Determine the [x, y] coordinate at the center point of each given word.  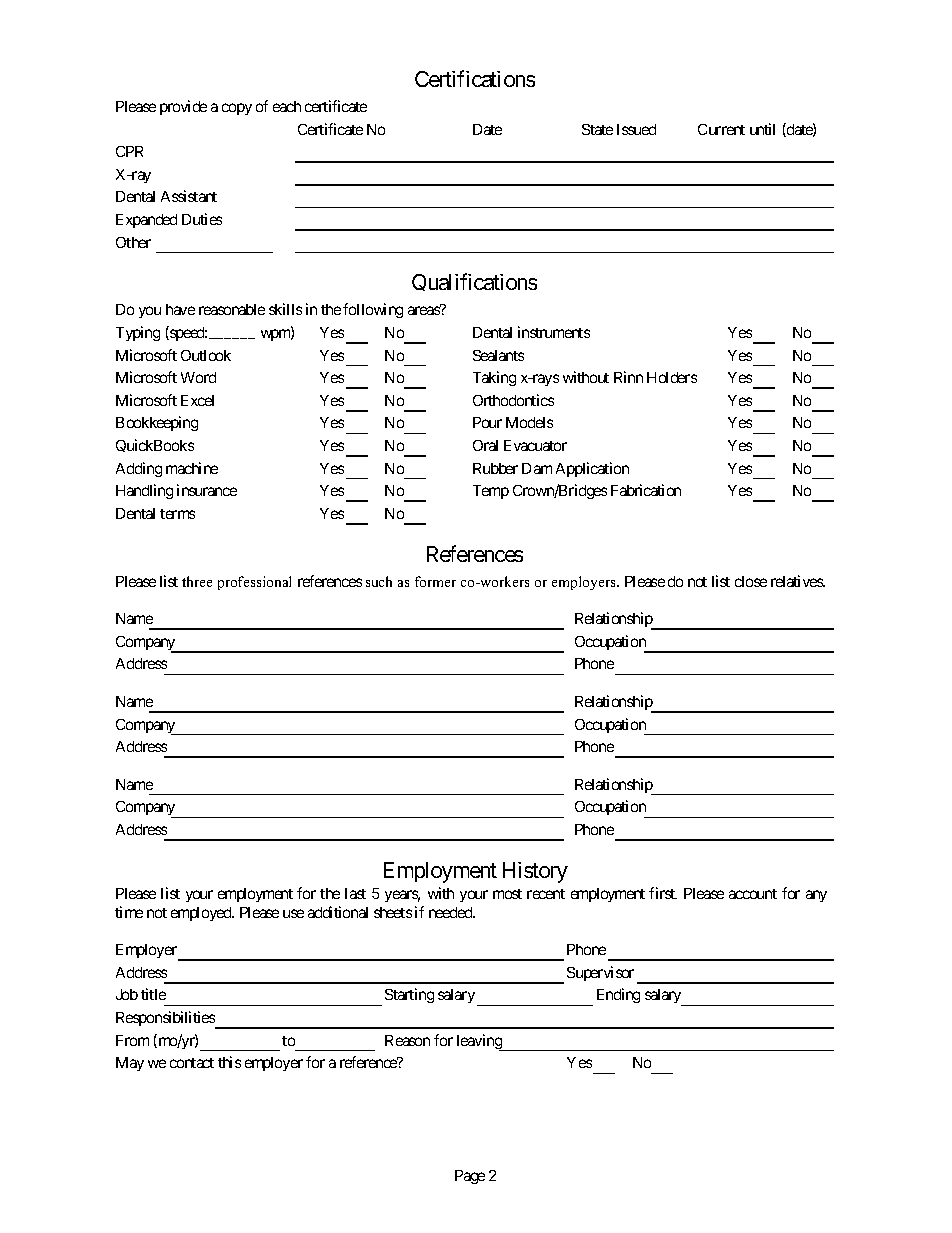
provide [183, 107]
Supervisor [600, 973]
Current [721, 129]
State [597, 129]
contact [192, 1063]
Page [470, 1177]
